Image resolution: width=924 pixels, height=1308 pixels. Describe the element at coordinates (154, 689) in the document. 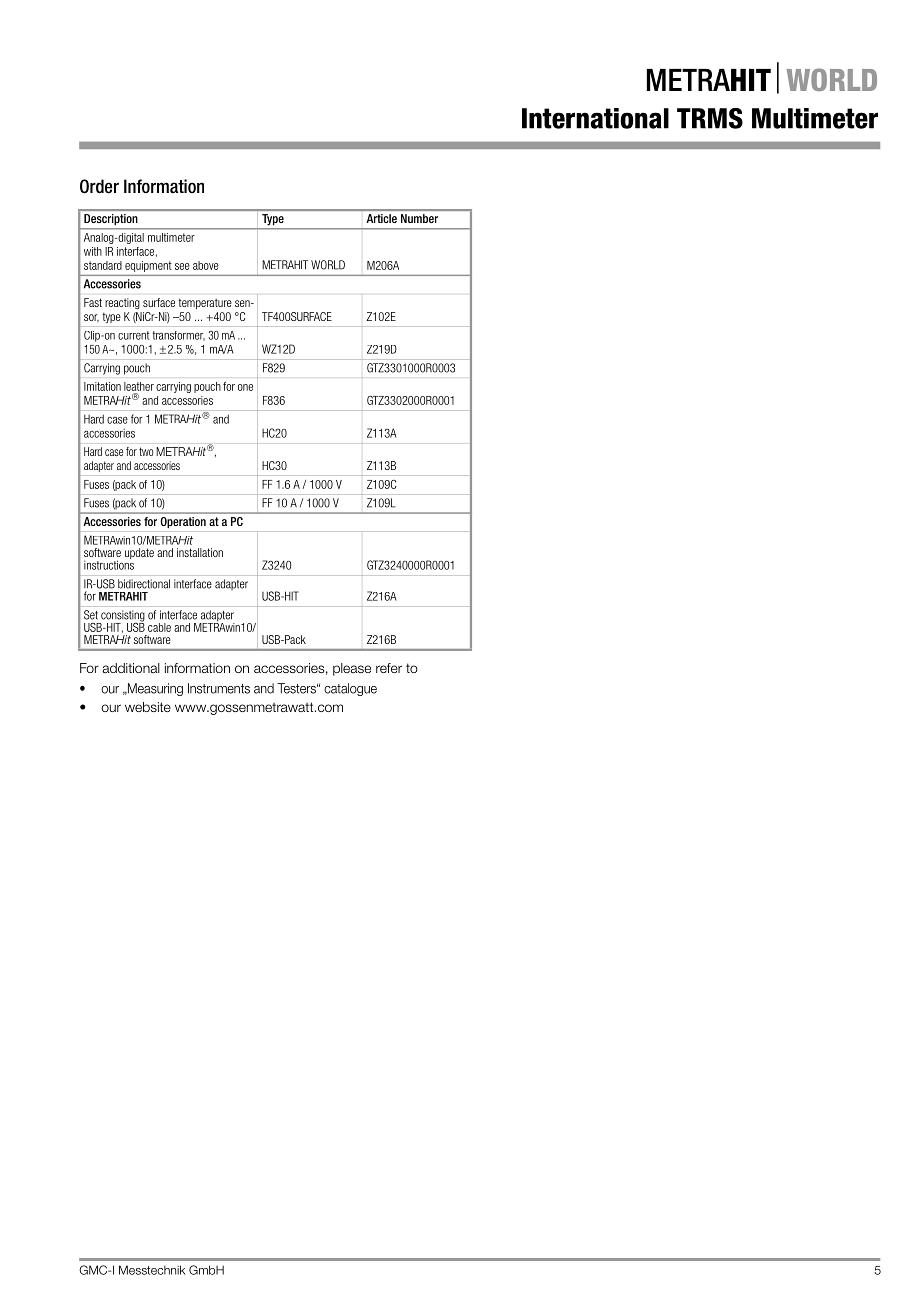

I see `Measuring` at that location.
